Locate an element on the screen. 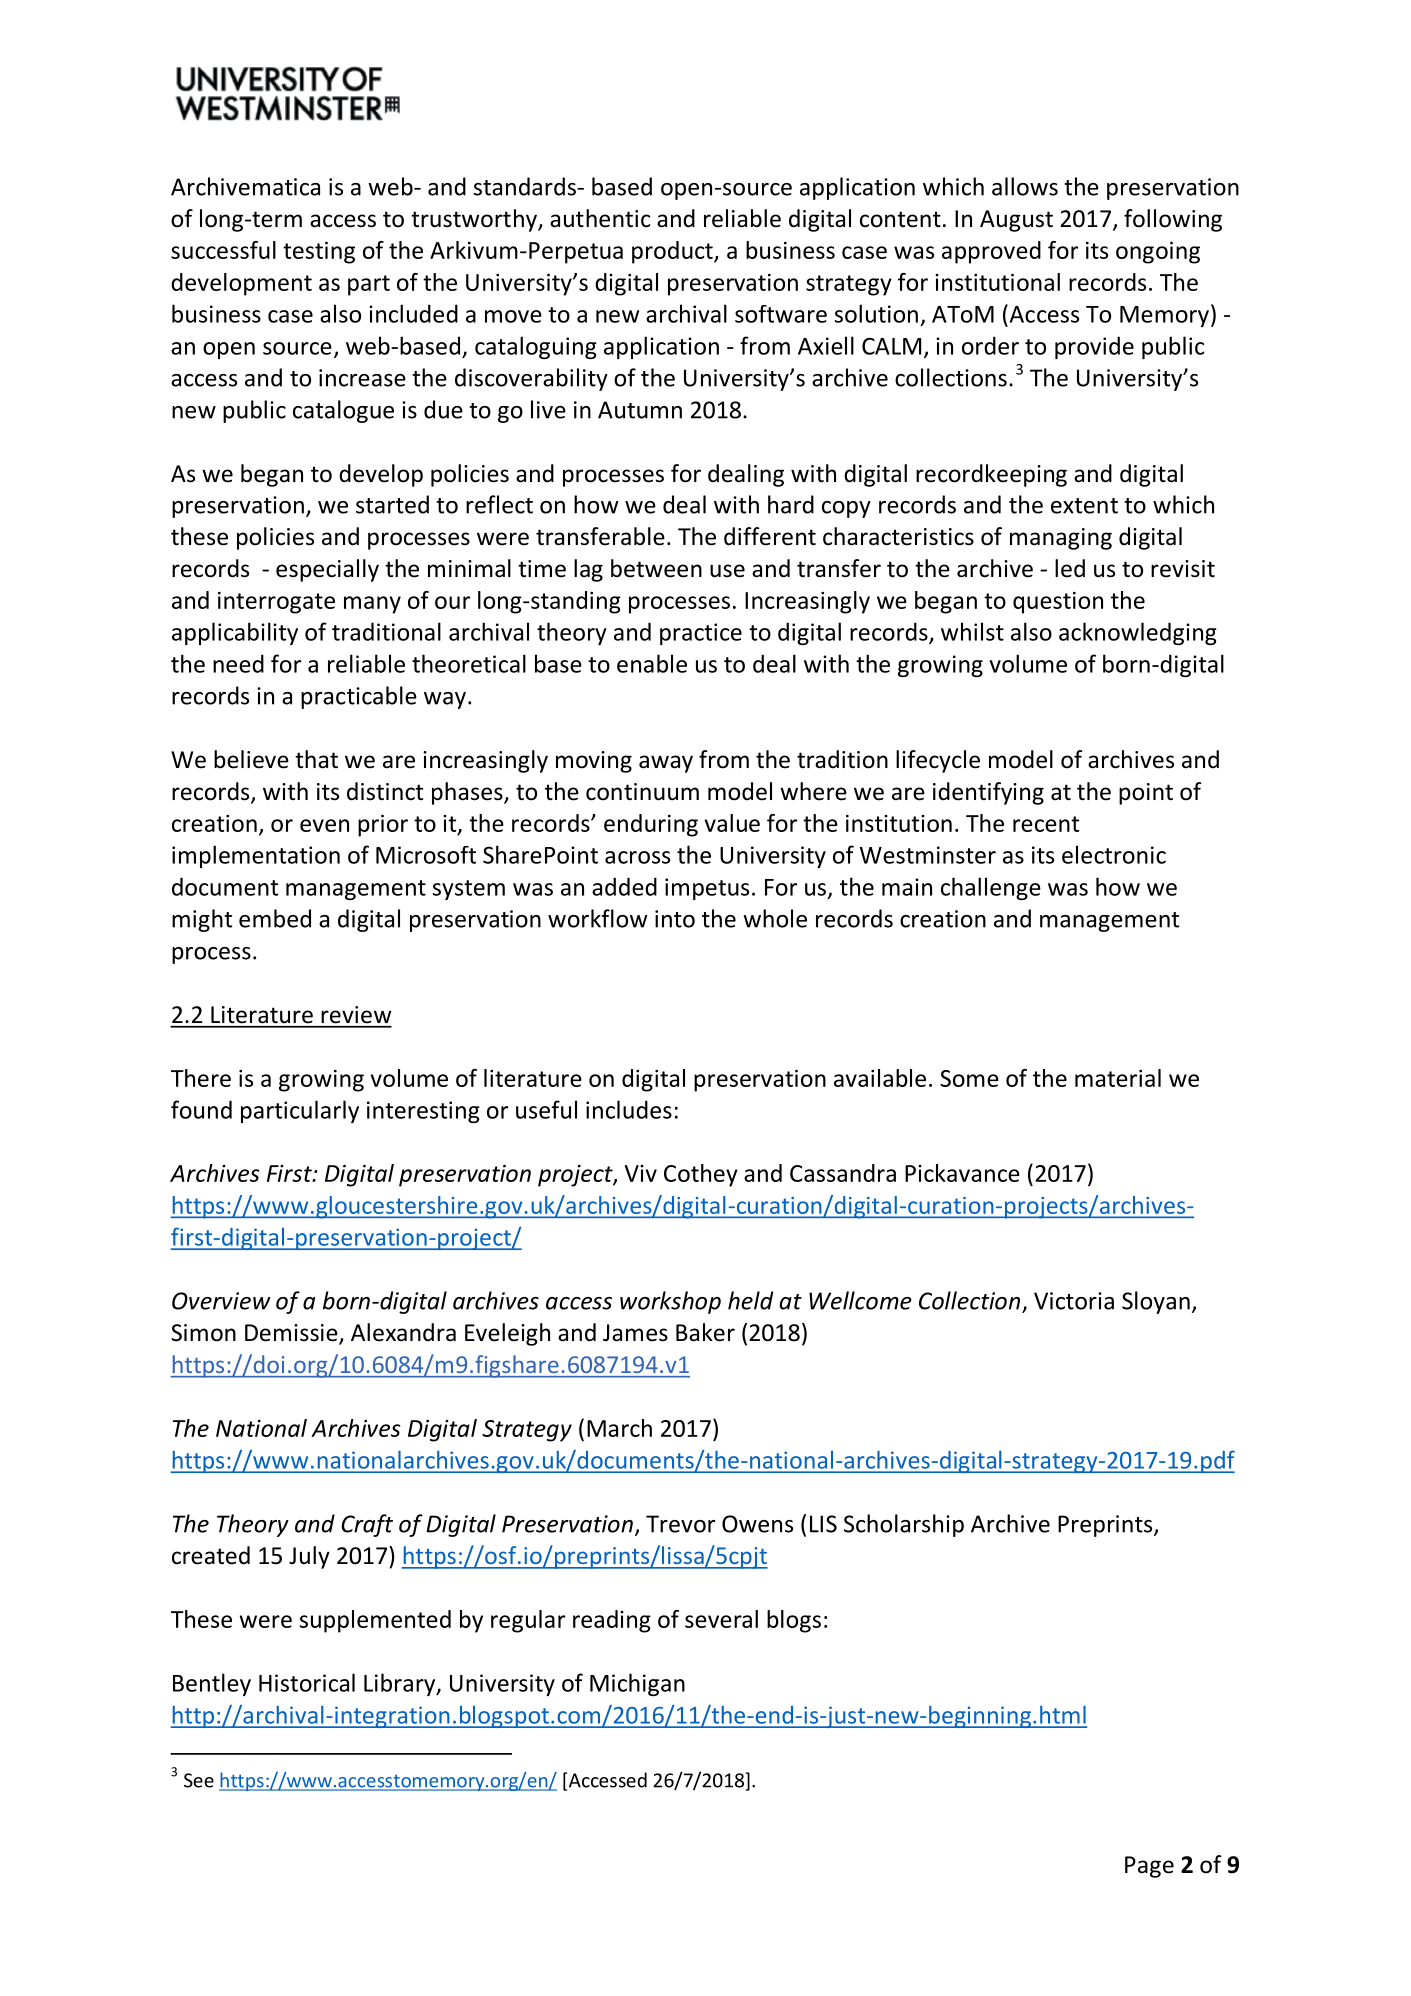 The height and width of the screenshot is (1996, 1411). There is located at coordinates (201, 1078).
